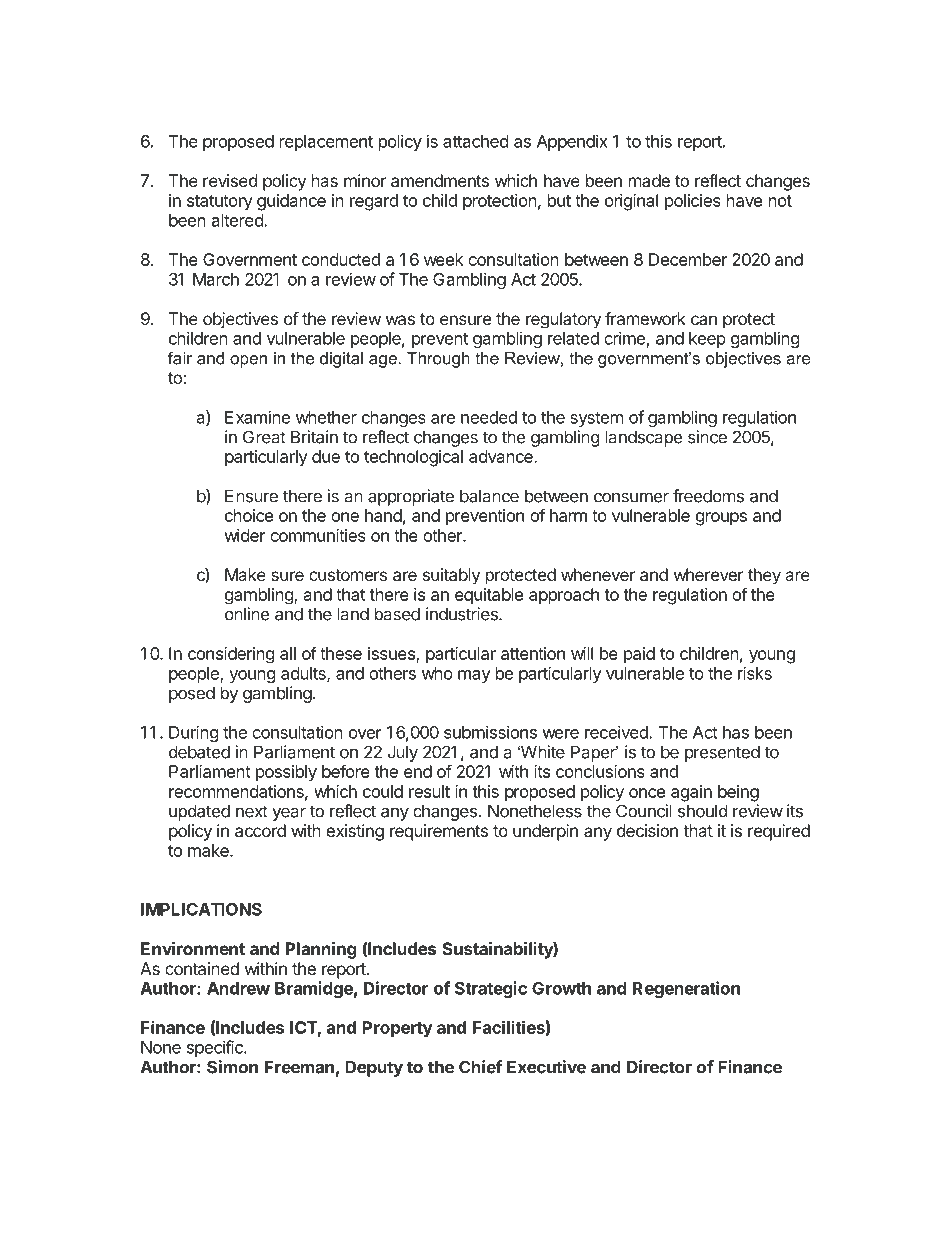  I want to click on policies, so click(693, 202).
